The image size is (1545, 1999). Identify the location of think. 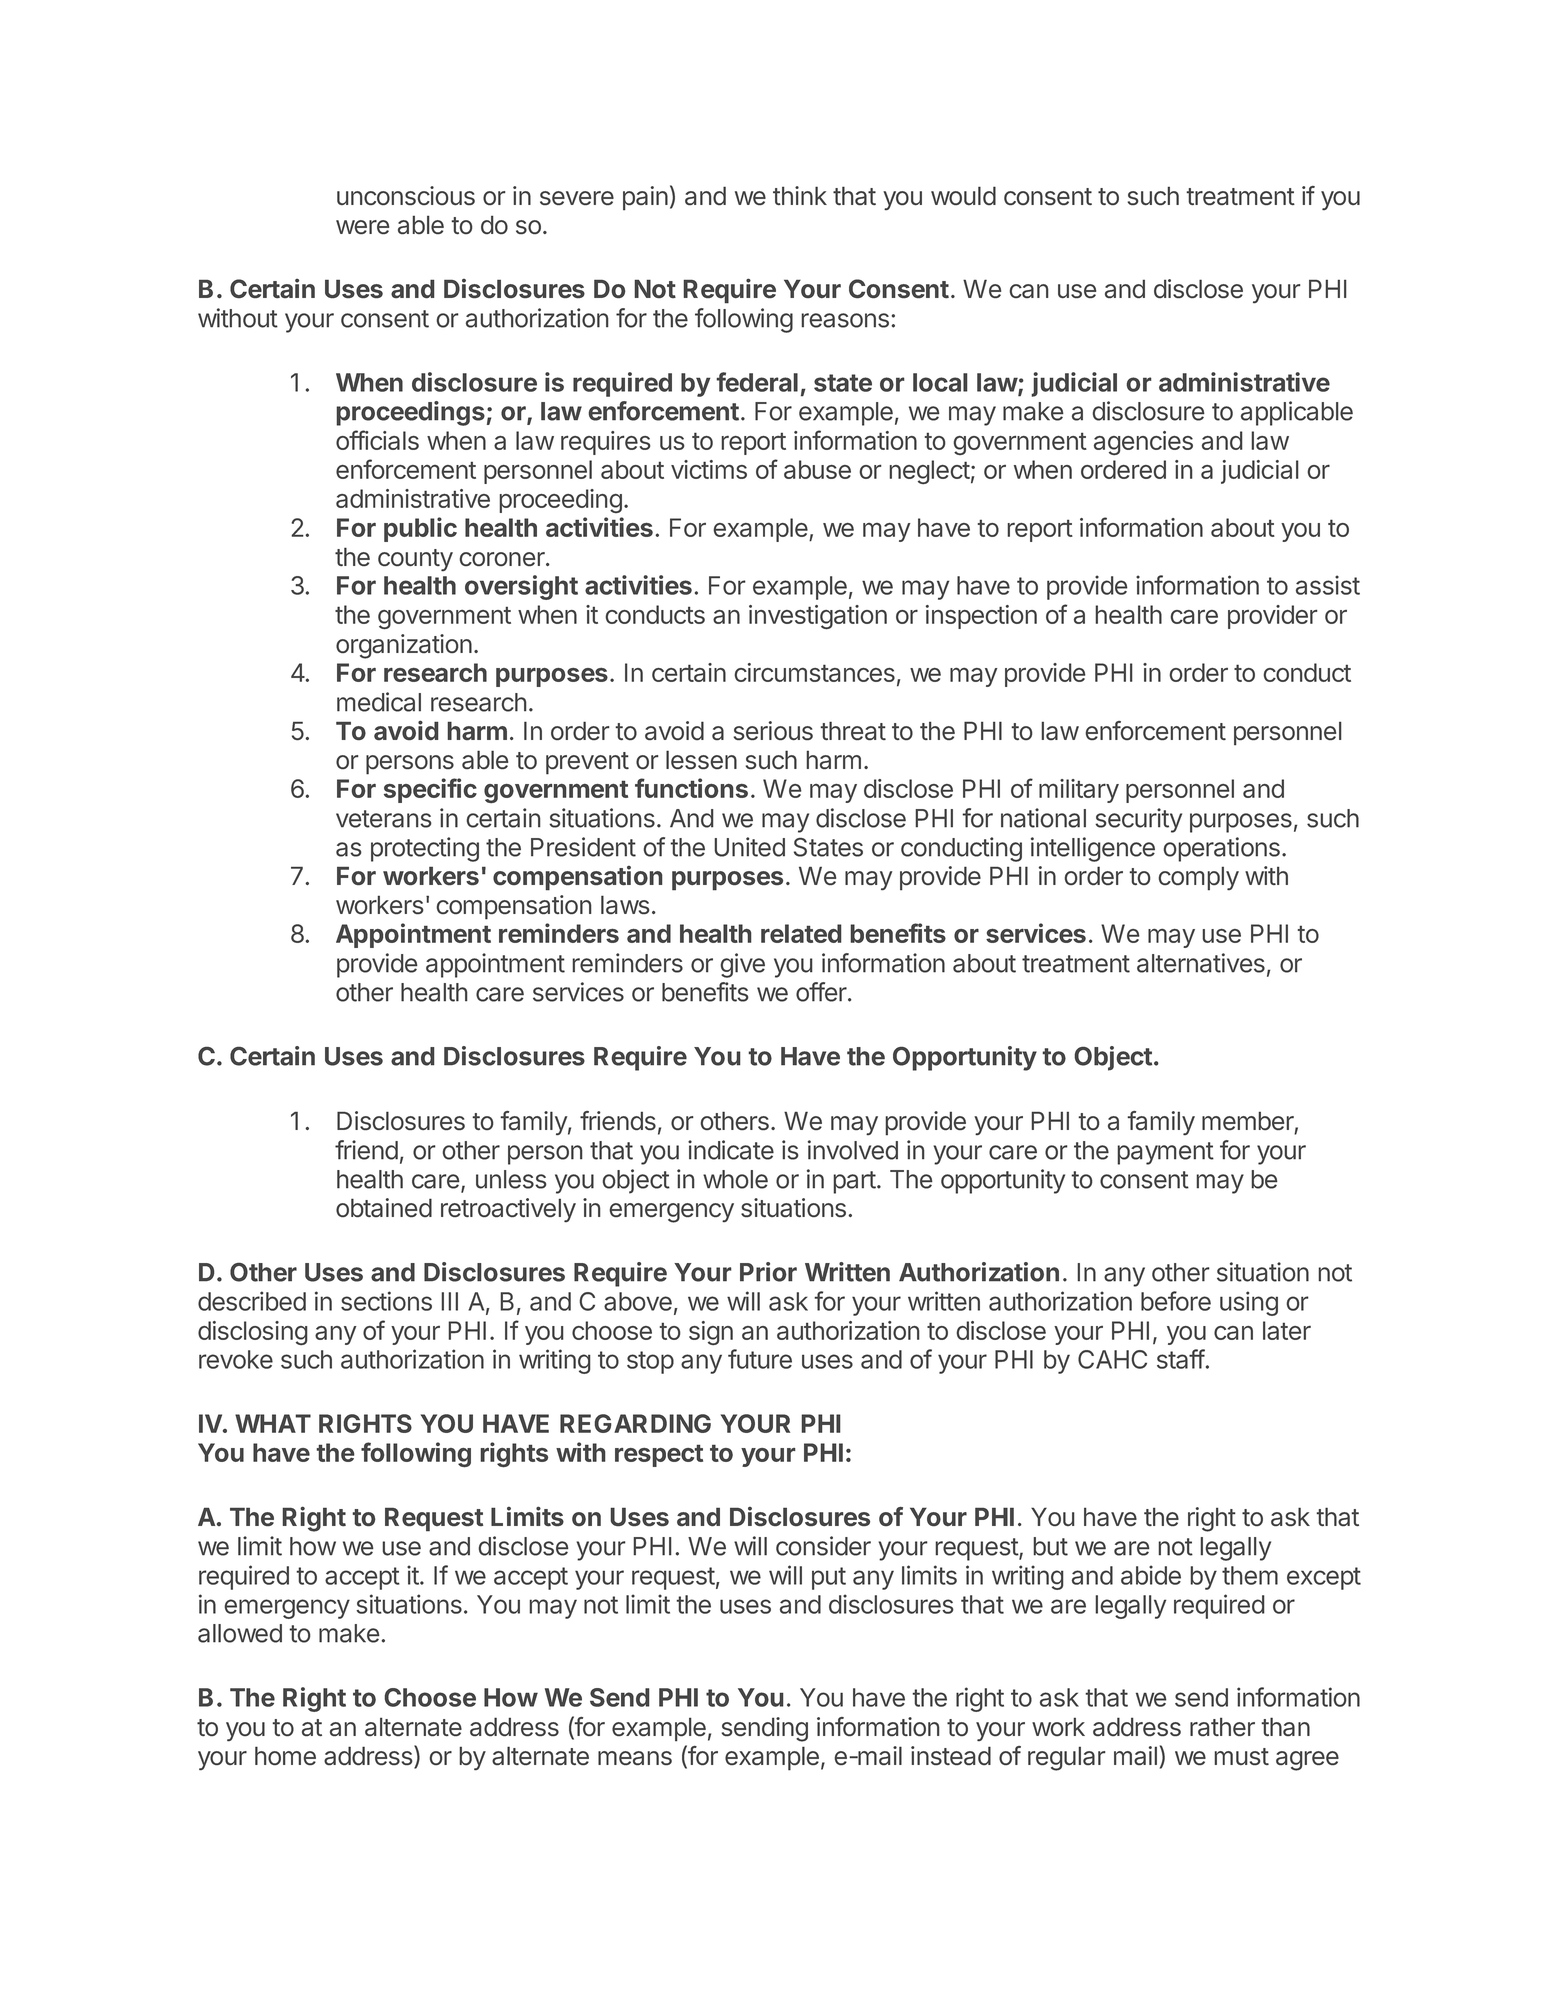
(800, 195).
